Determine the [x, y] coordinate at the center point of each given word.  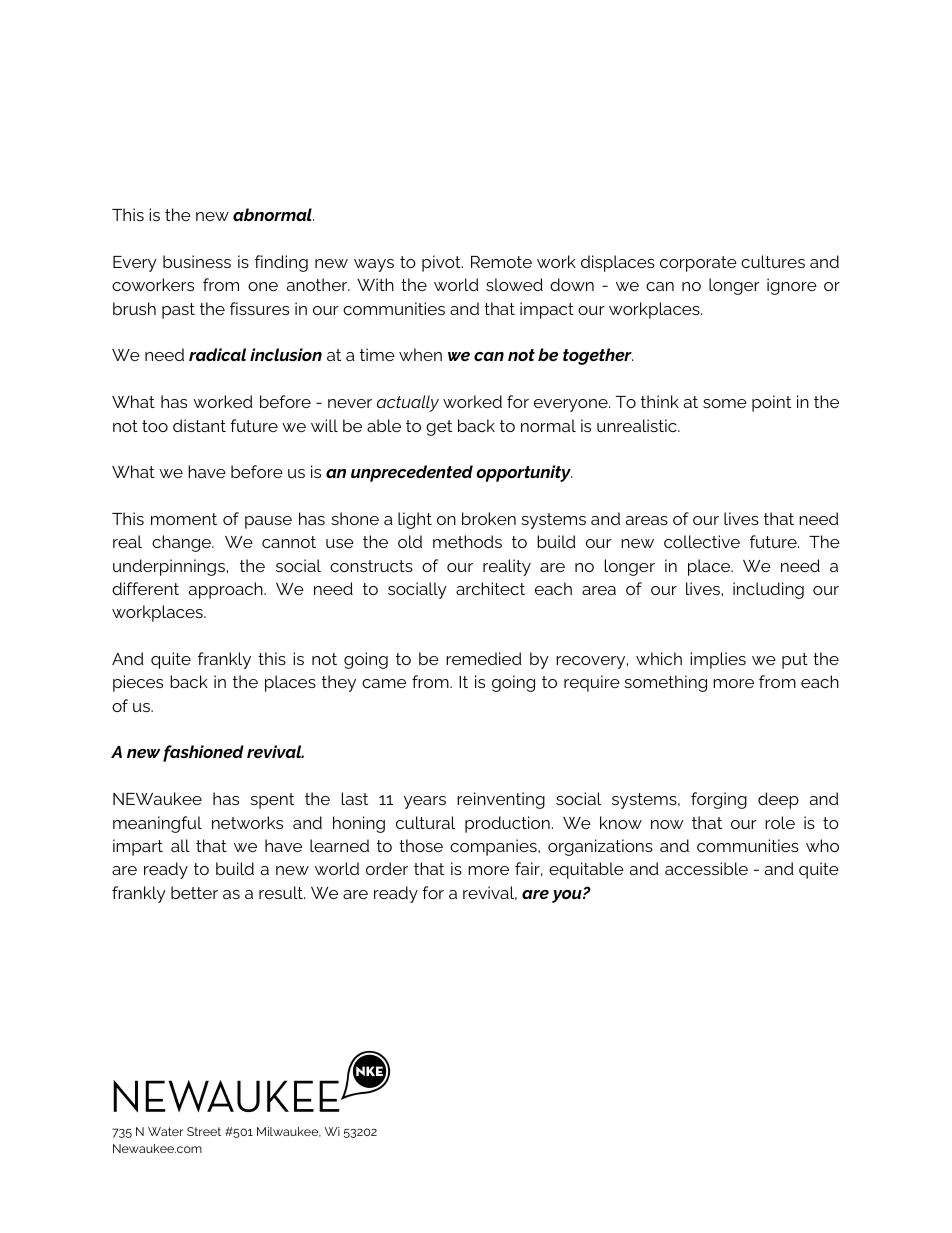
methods [467, 541]
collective [702, 541]
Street [204, 1131]
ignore [792, 286]
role [780, 822]
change [182, 543]
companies [494, 847]
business [197, 261]
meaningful [157, 824]
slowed [514, 284]
